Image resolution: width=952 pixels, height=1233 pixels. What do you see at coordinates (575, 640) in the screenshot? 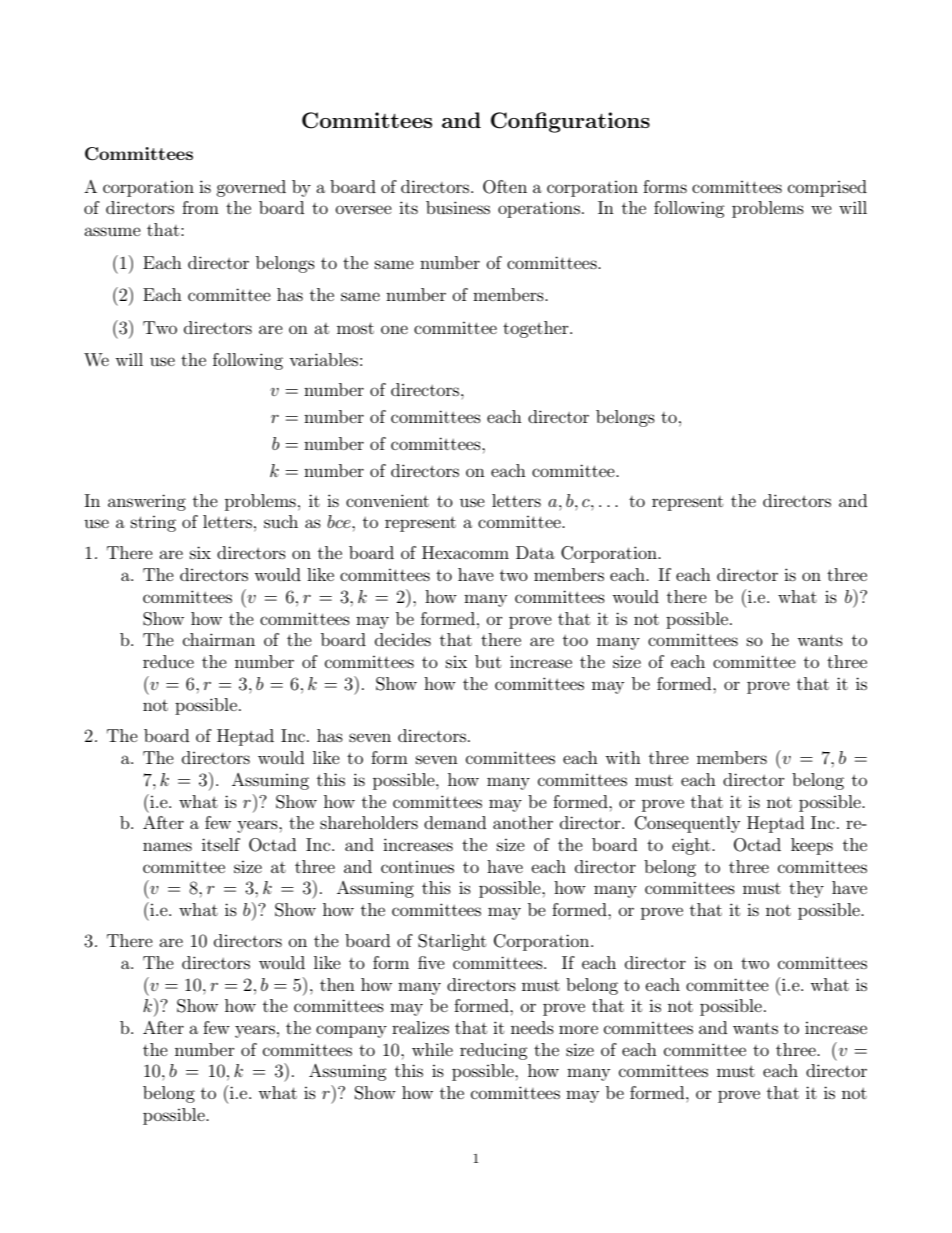
I see `too` at bounding box center [575, 640].
